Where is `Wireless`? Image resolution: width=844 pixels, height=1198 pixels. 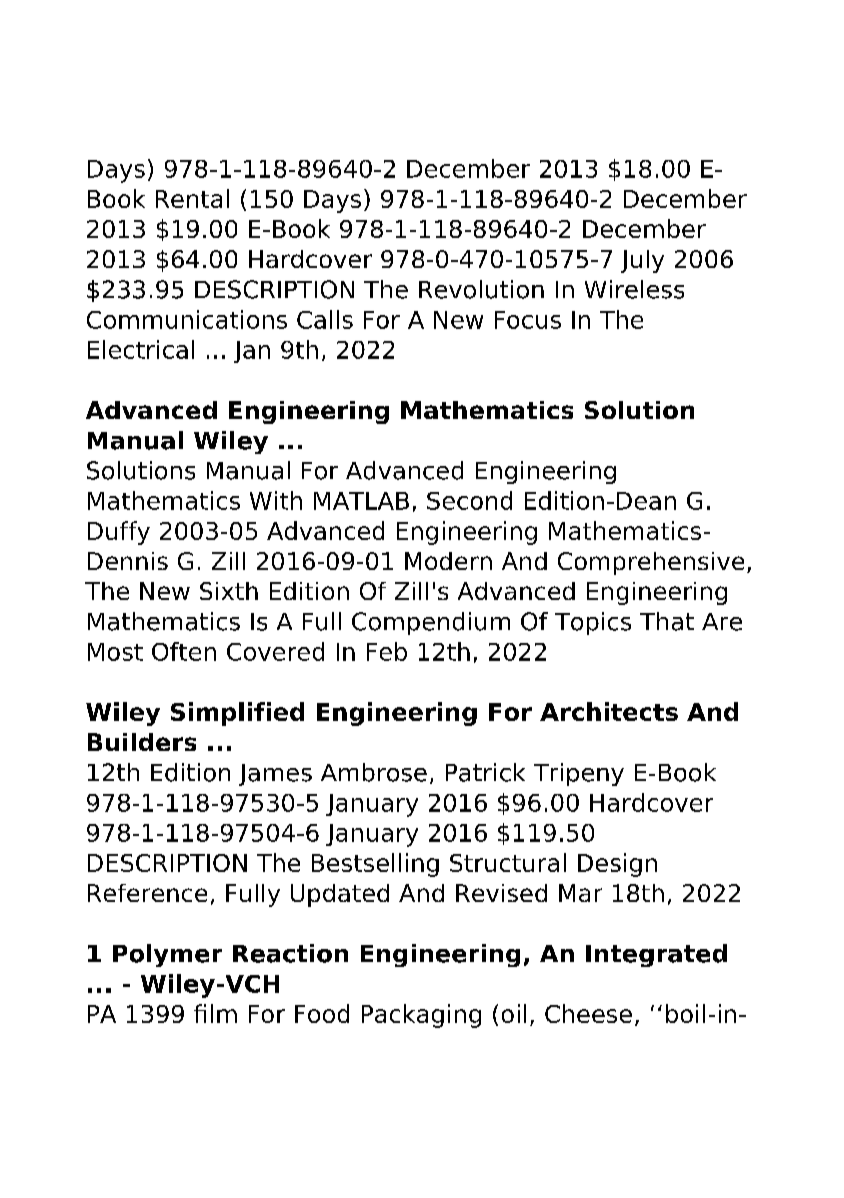 Wireless is located at coordinates (634, 289).
